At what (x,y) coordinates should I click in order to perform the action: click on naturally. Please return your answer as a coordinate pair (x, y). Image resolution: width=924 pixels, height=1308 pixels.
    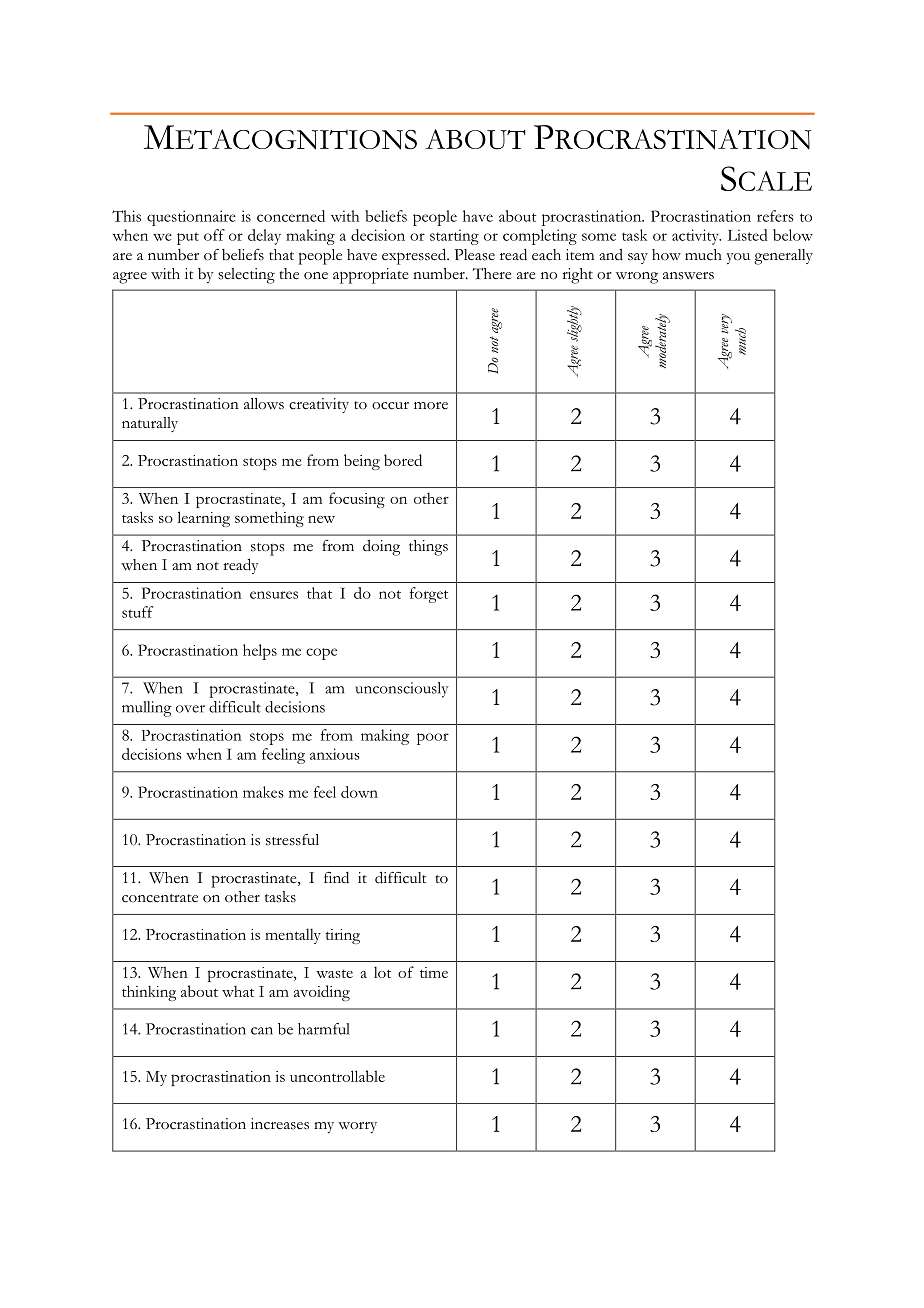
    Looking at the image, I should click on (150, 424).
